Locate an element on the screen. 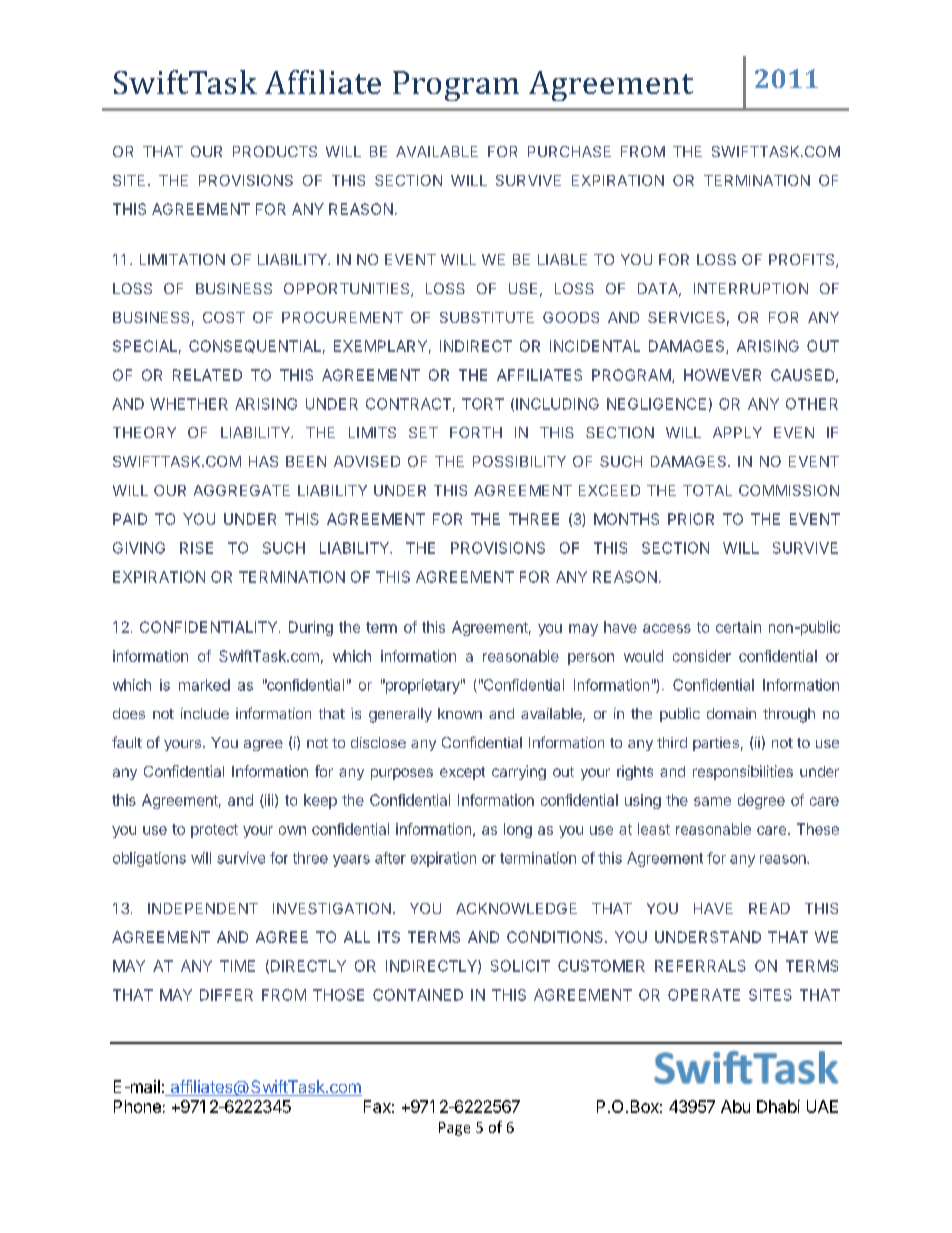 The image size is (952, 1233). PROFITS is located at coordinates (803, 261).
